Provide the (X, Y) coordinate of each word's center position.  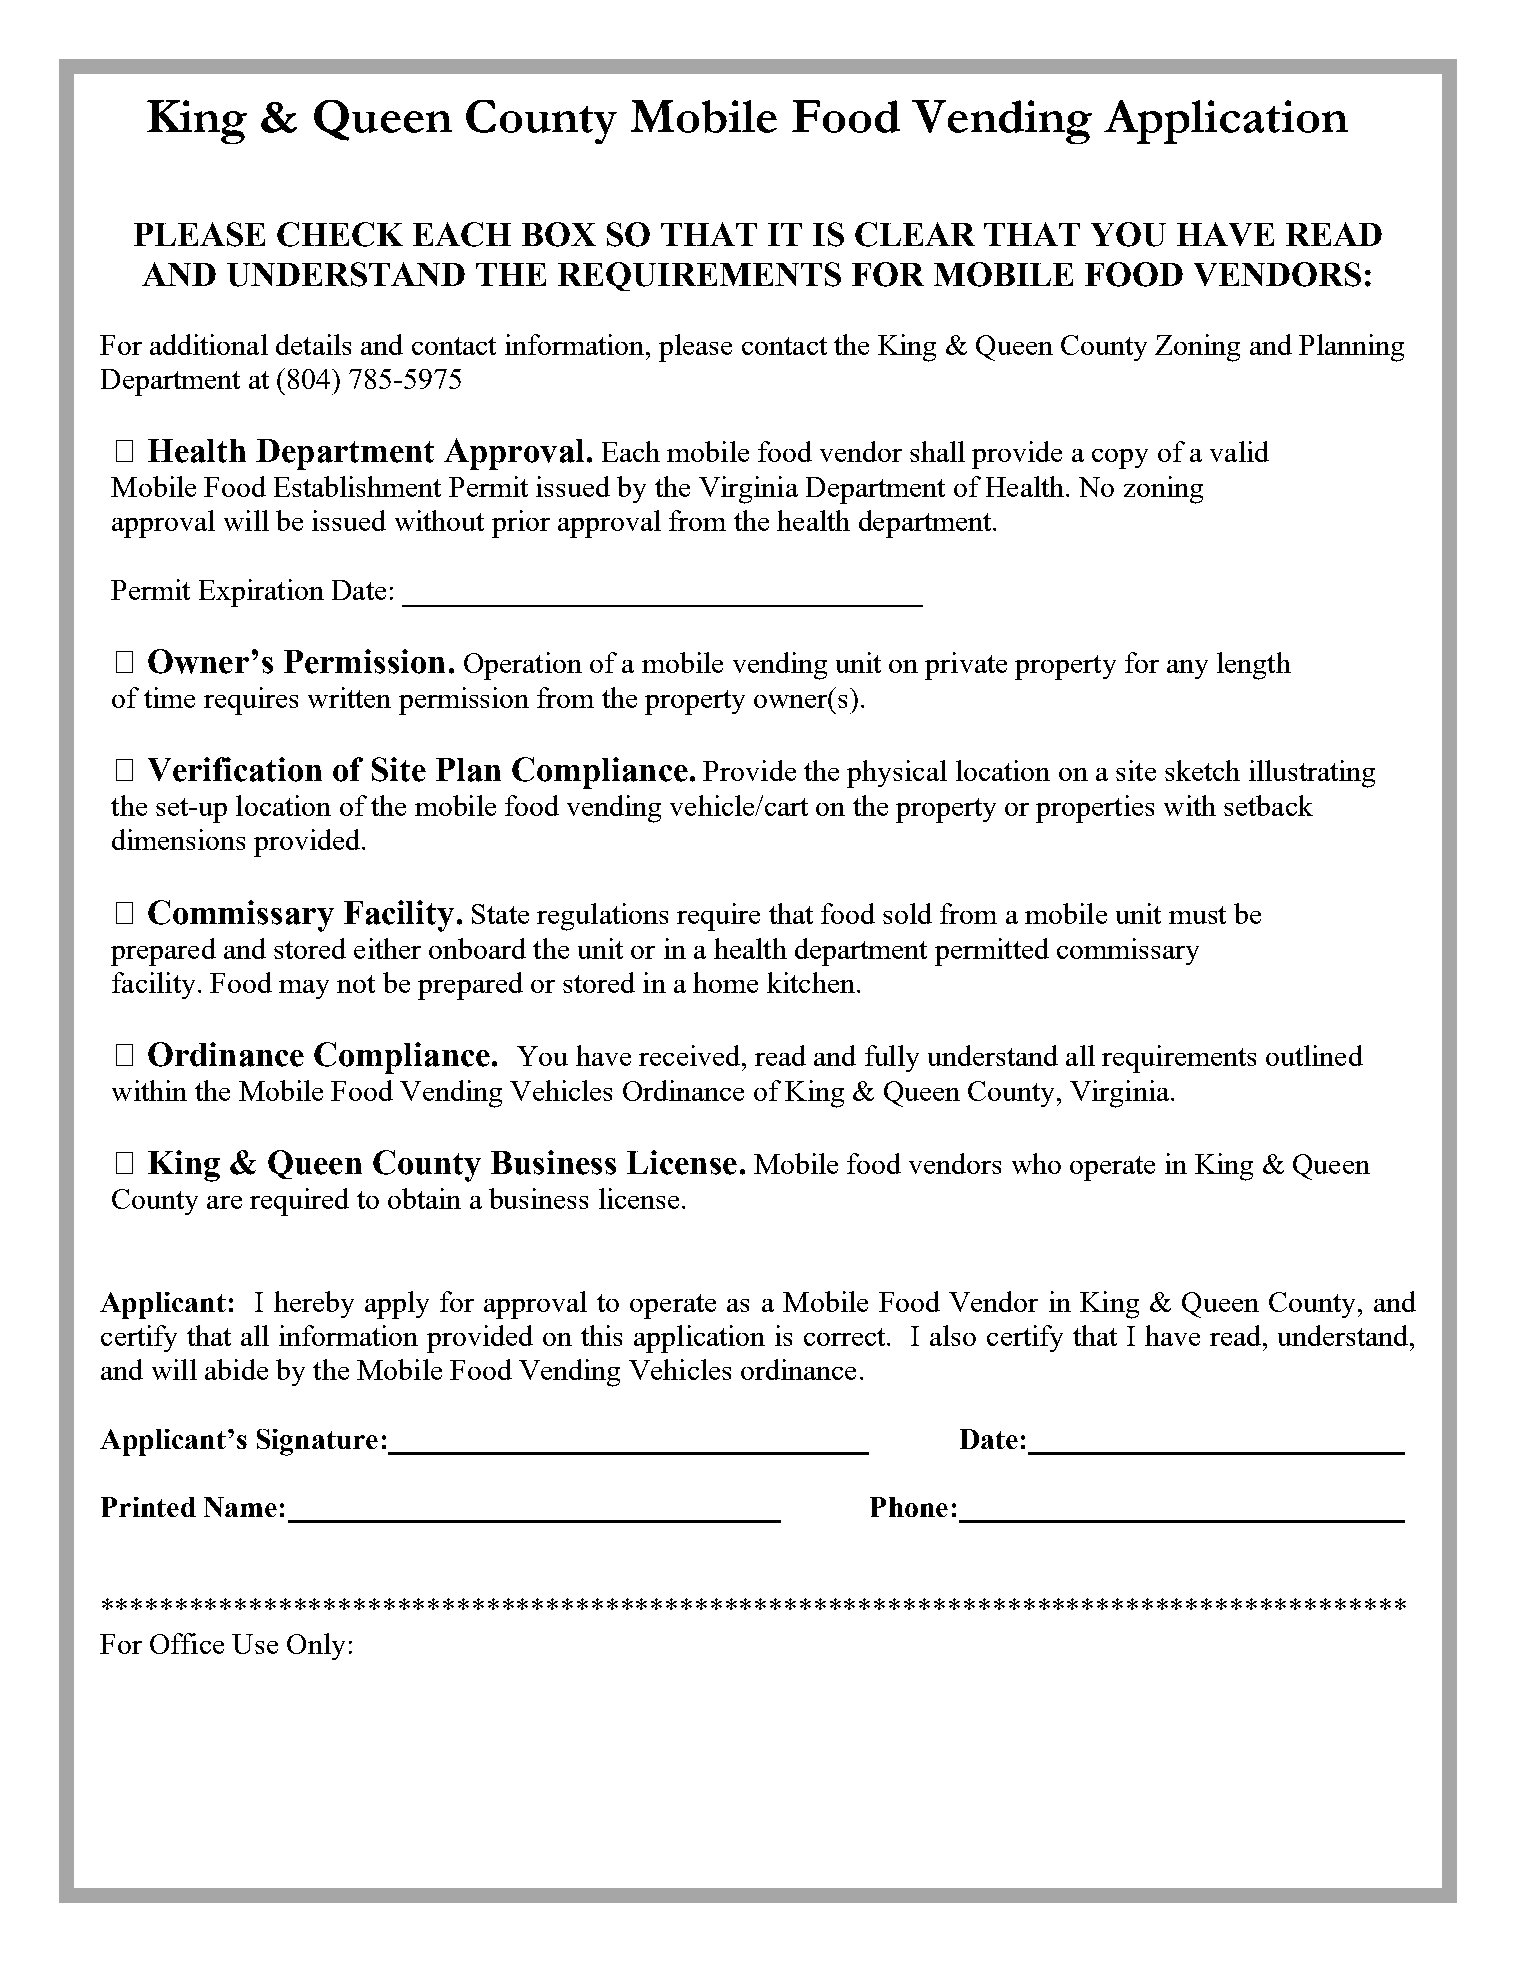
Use (255, 1644)
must (1197, 915)
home (725, 982)
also (953, 1335)
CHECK (340, 234)
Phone (909, 1507)
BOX (559, 234)
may (304, 989)
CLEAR (915, 234)
